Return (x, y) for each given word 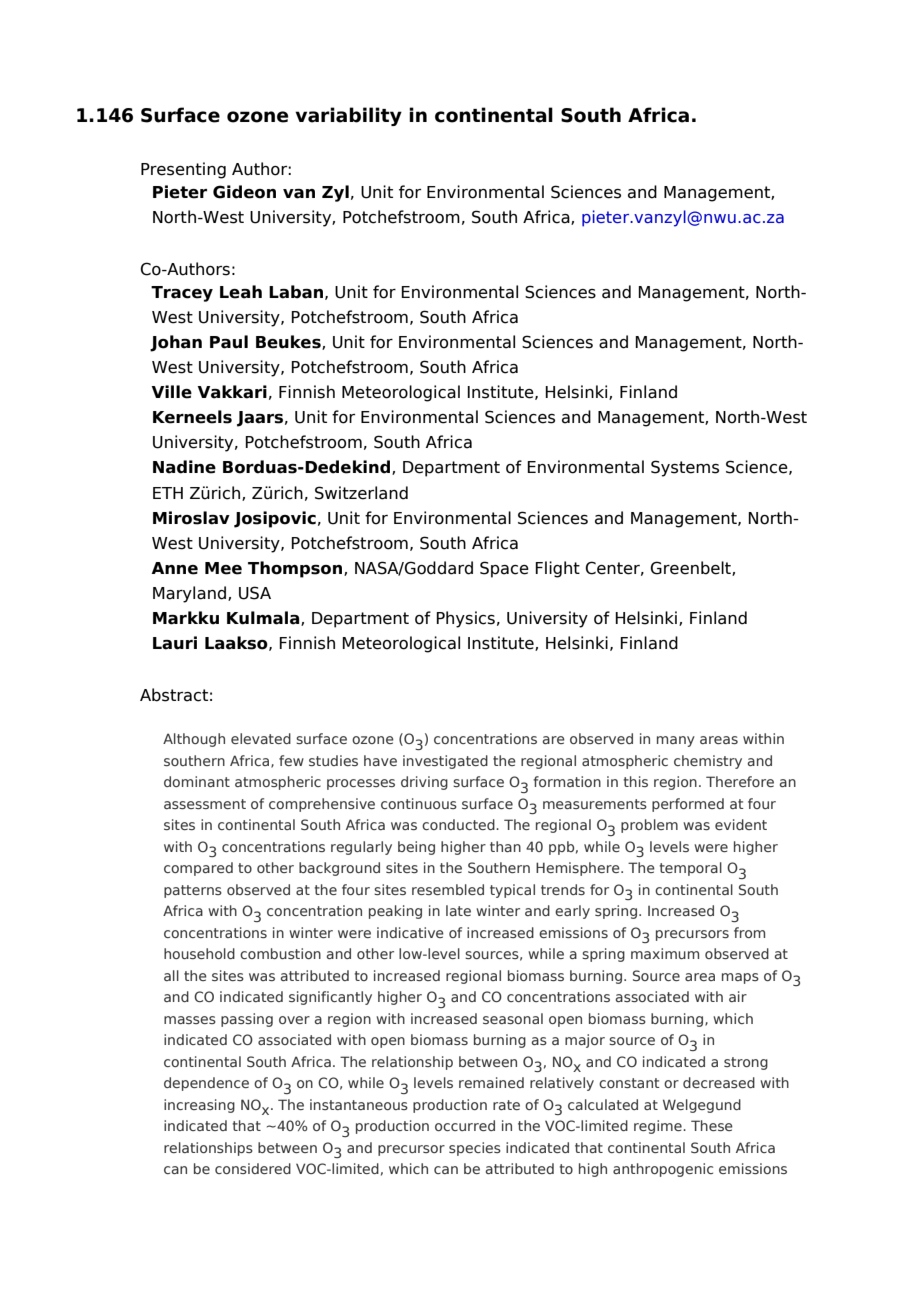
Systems (685, 468)
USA (255, 593)
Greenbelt (692, 568)
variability (348, 116)
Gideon (244, 192)
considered (253, 1168)
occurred (465, 1125)
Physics (465, 619)
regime (659, 1127)
